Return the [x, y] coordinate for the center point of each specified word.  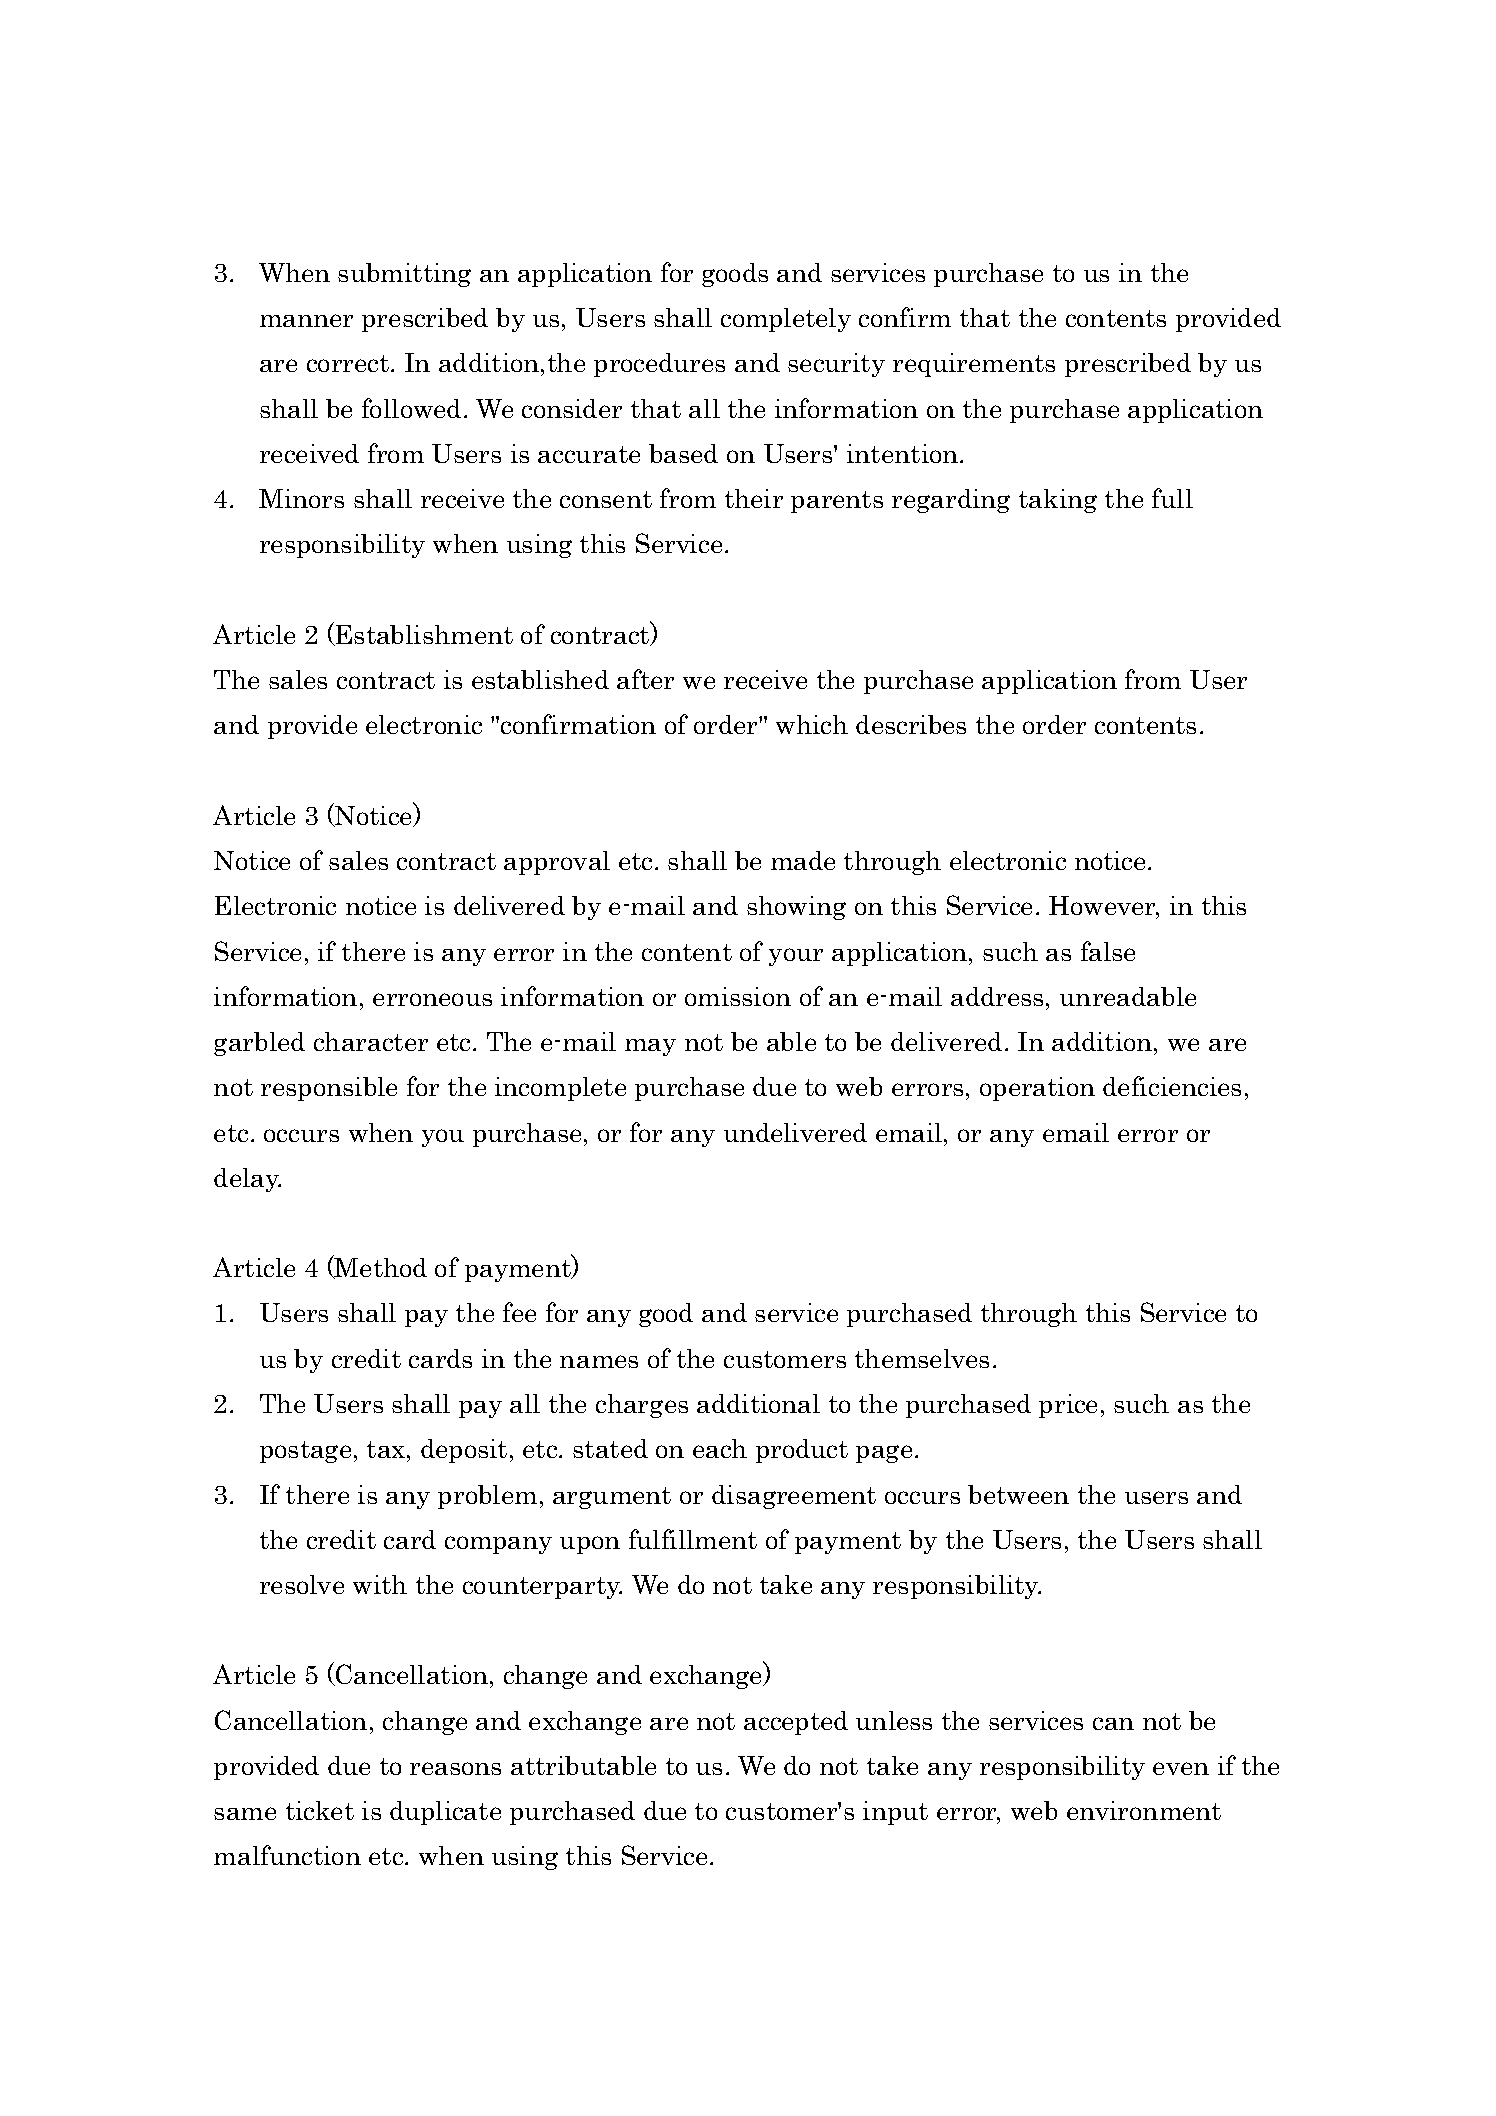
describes [911, 724]
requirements [974, 365]
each [720, 1448]
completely [786, 320]
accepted [796, 1723]
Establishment [423, 635]
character [371, 1041]
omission [738, 996]
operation [1037, 1089]
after [645, 679]
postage [305, 1452]
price [1068, 1406]
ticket [320, 1810]
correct [349, 363]
